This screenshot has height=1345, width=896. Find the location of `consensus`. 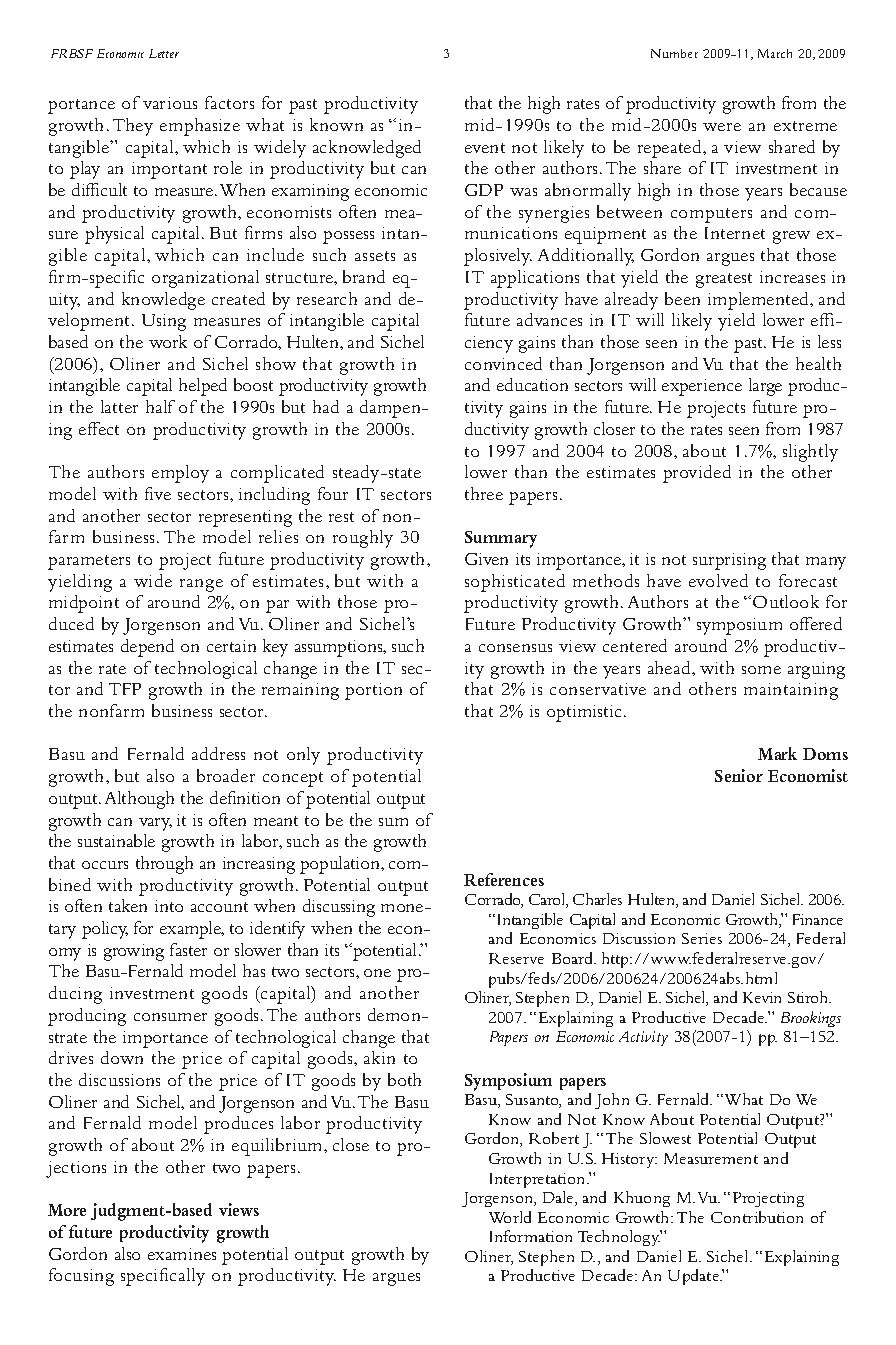

consensus is located at coordinates (515, 648).
